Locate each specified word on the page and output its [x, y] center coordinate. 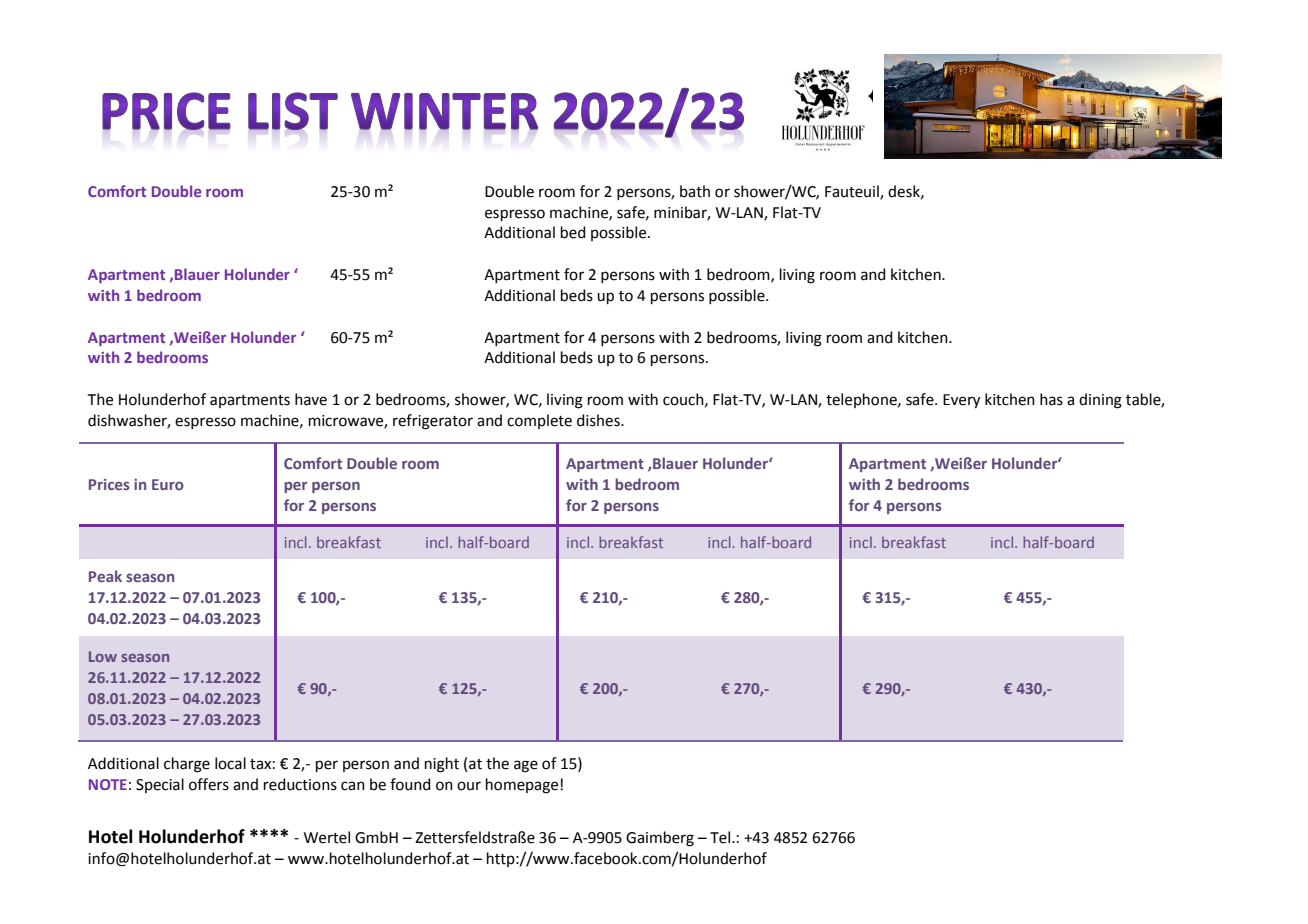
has [1051, 399]
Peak [105, 576]
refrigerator [433, 422]
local [230, 763]
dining [1100, 401]
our [469, 786]
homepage [523, 786]
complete [539, 421]
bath [695, 191]
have [311, 399]
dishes [599, 420]
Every [961, 401]
